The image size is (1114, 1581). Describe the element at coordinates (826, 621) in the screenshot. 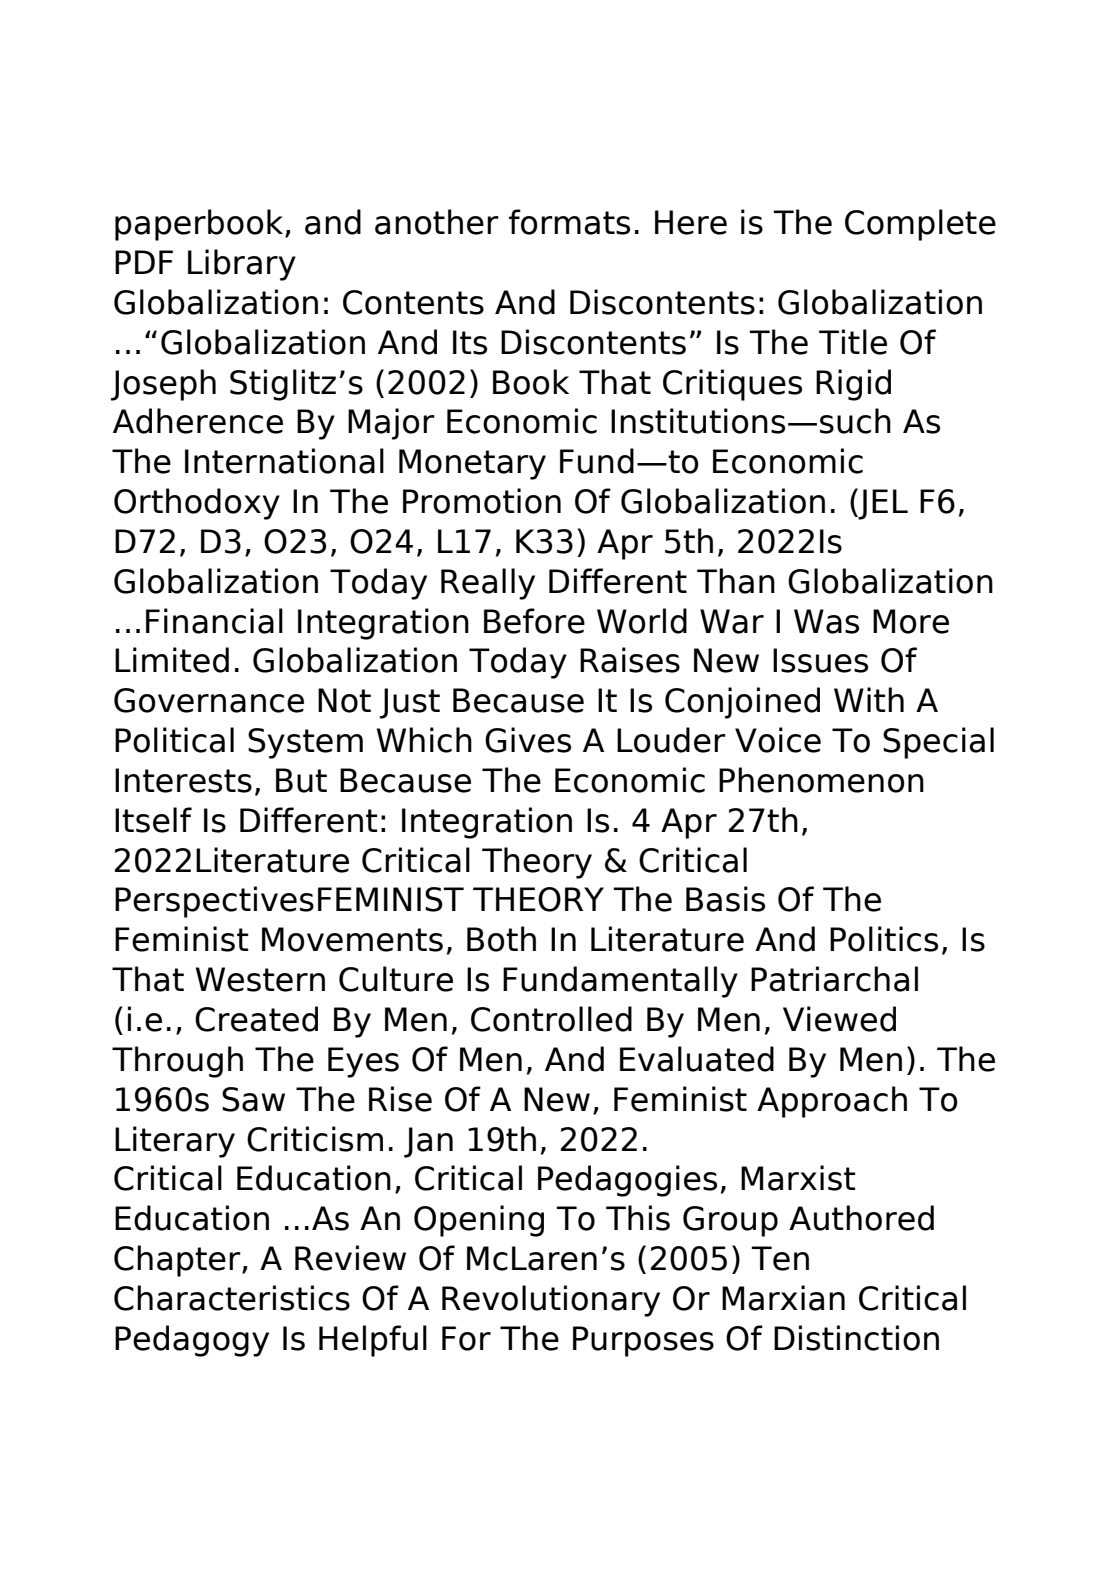

I see `Was` at that location.
